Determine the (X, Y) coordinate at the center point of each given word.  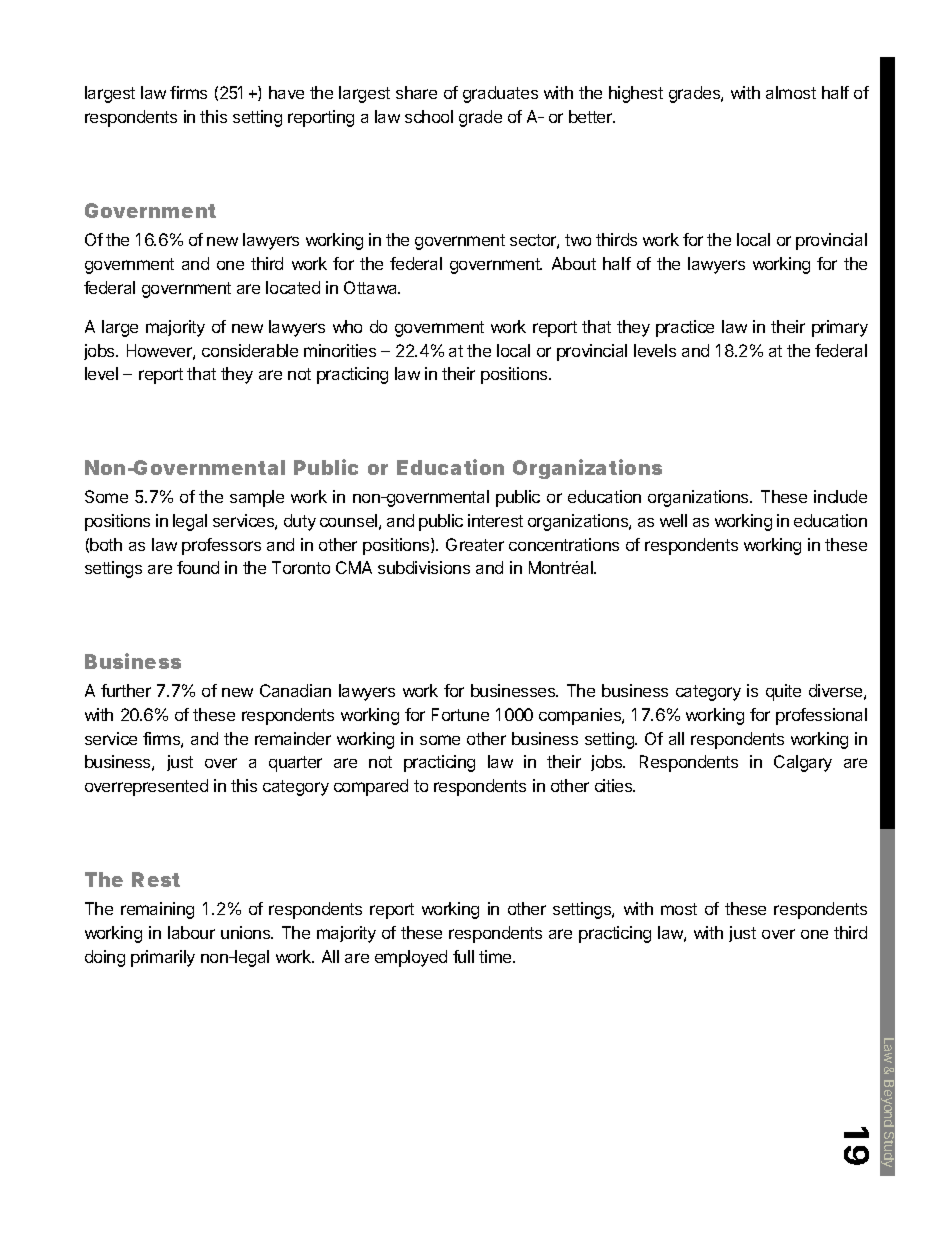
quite (783, 692)
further (126, 690)
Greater (475, 544)
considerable (250, 350)
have (286, 92)
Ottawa (372, 287)
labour (191, 932)
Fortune (460, 714)
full (463, 956)
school (429, 116)
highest (636, 94)
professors (221, 546)
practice (685, 328)
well (673, 520)
